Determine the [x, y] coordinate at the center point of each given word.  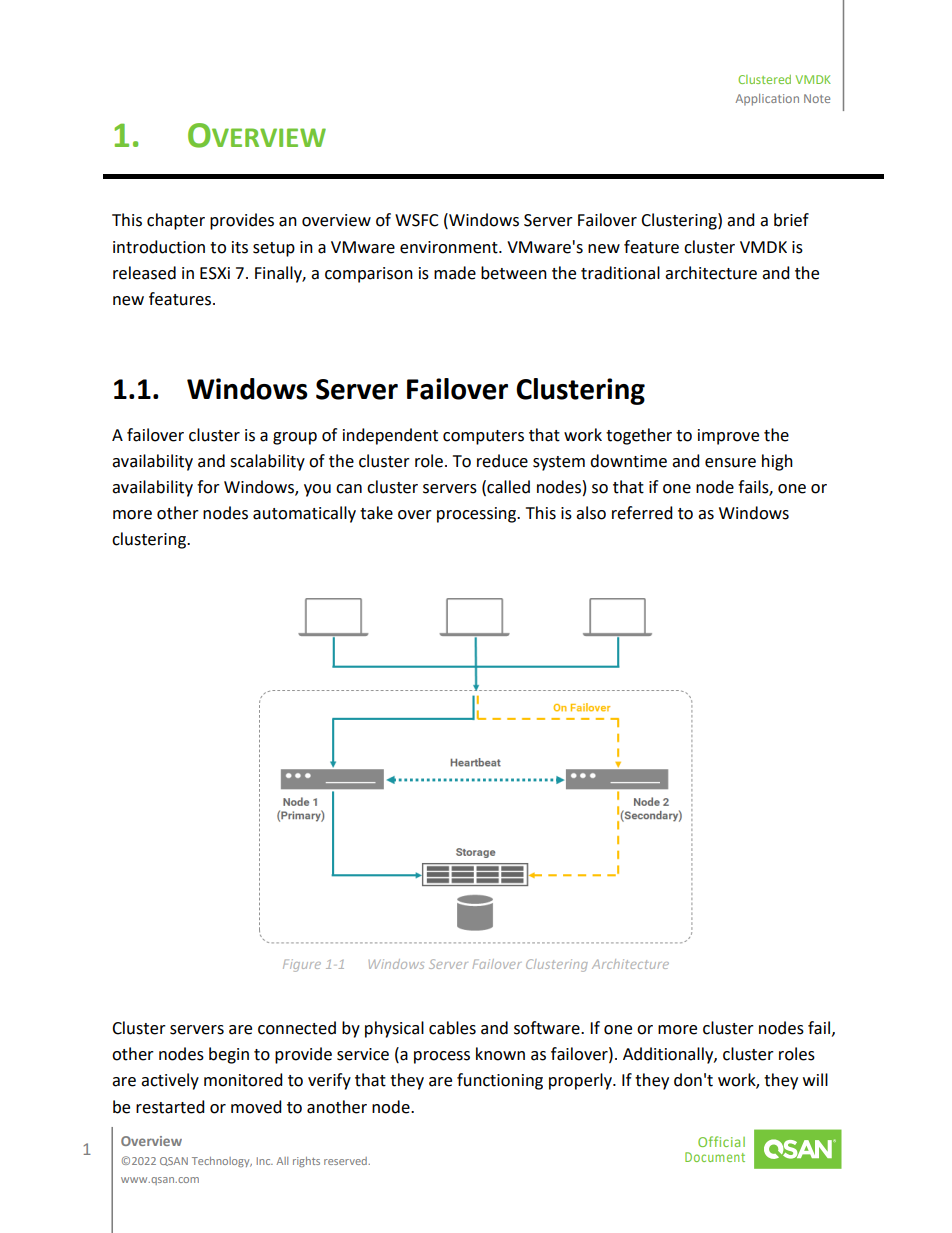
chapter [176, 221]
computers [483, 437]
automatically [304, 514]
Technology [222, 1162]
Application [767, 100]
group [295, 438]
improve [728, 437]
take [376, 513]
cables [452, 1028]
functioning [500, 1081]
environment [450, 247]
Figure [302, 965]
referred [642, 513]
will [815, 1079]
